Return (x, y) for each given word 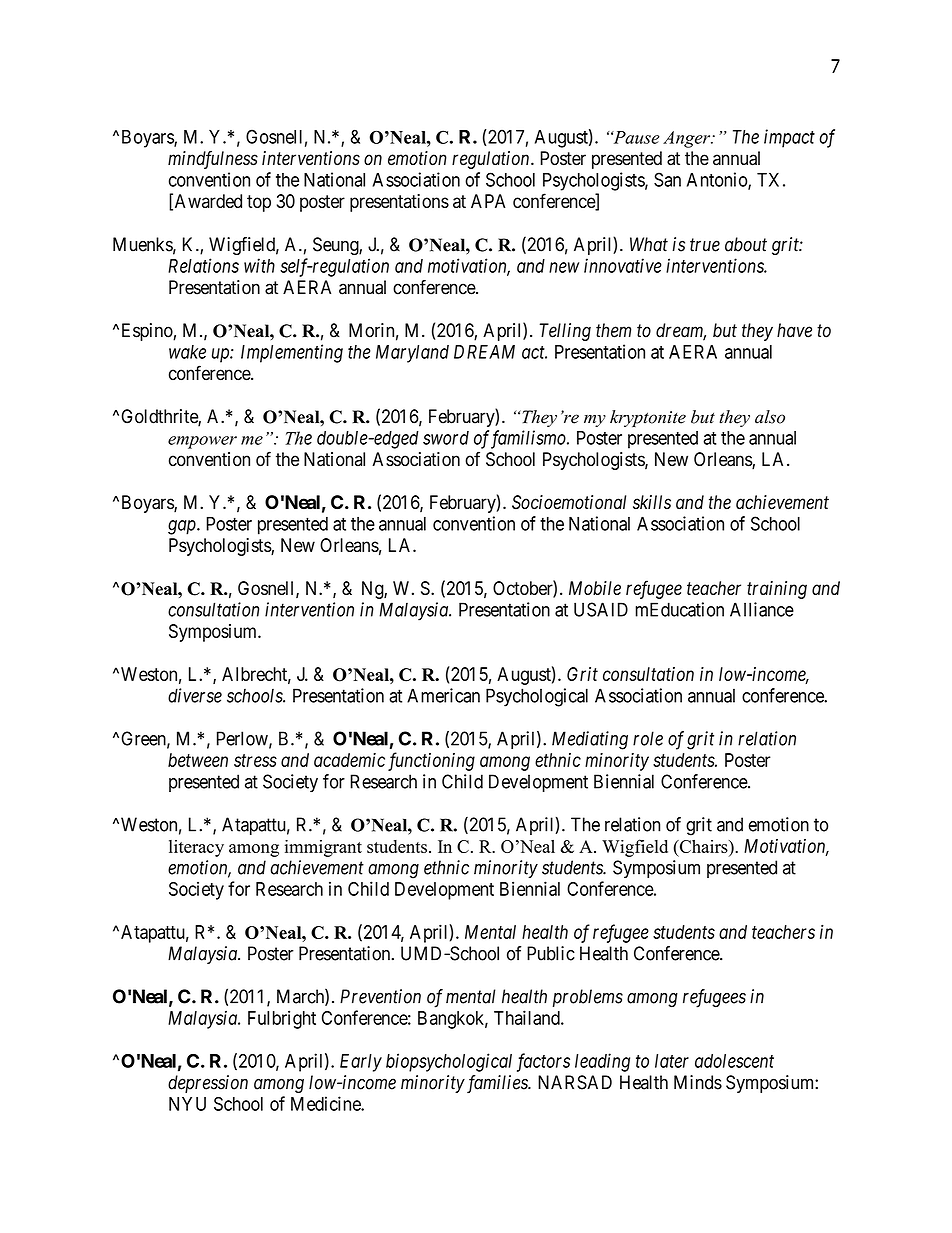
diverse (195, 695)
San (667, 179)
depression (208, 1084)
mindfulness (213, 159)
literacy (196, 848)
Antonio (718, 180)
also (770, 417)
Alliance (762, 609)
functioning (431, 761)
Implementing (292, 353)
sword (446, 438)
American (443, 695)
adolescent (734, 1061)
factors (543, 1062)
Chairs (703, 846)
